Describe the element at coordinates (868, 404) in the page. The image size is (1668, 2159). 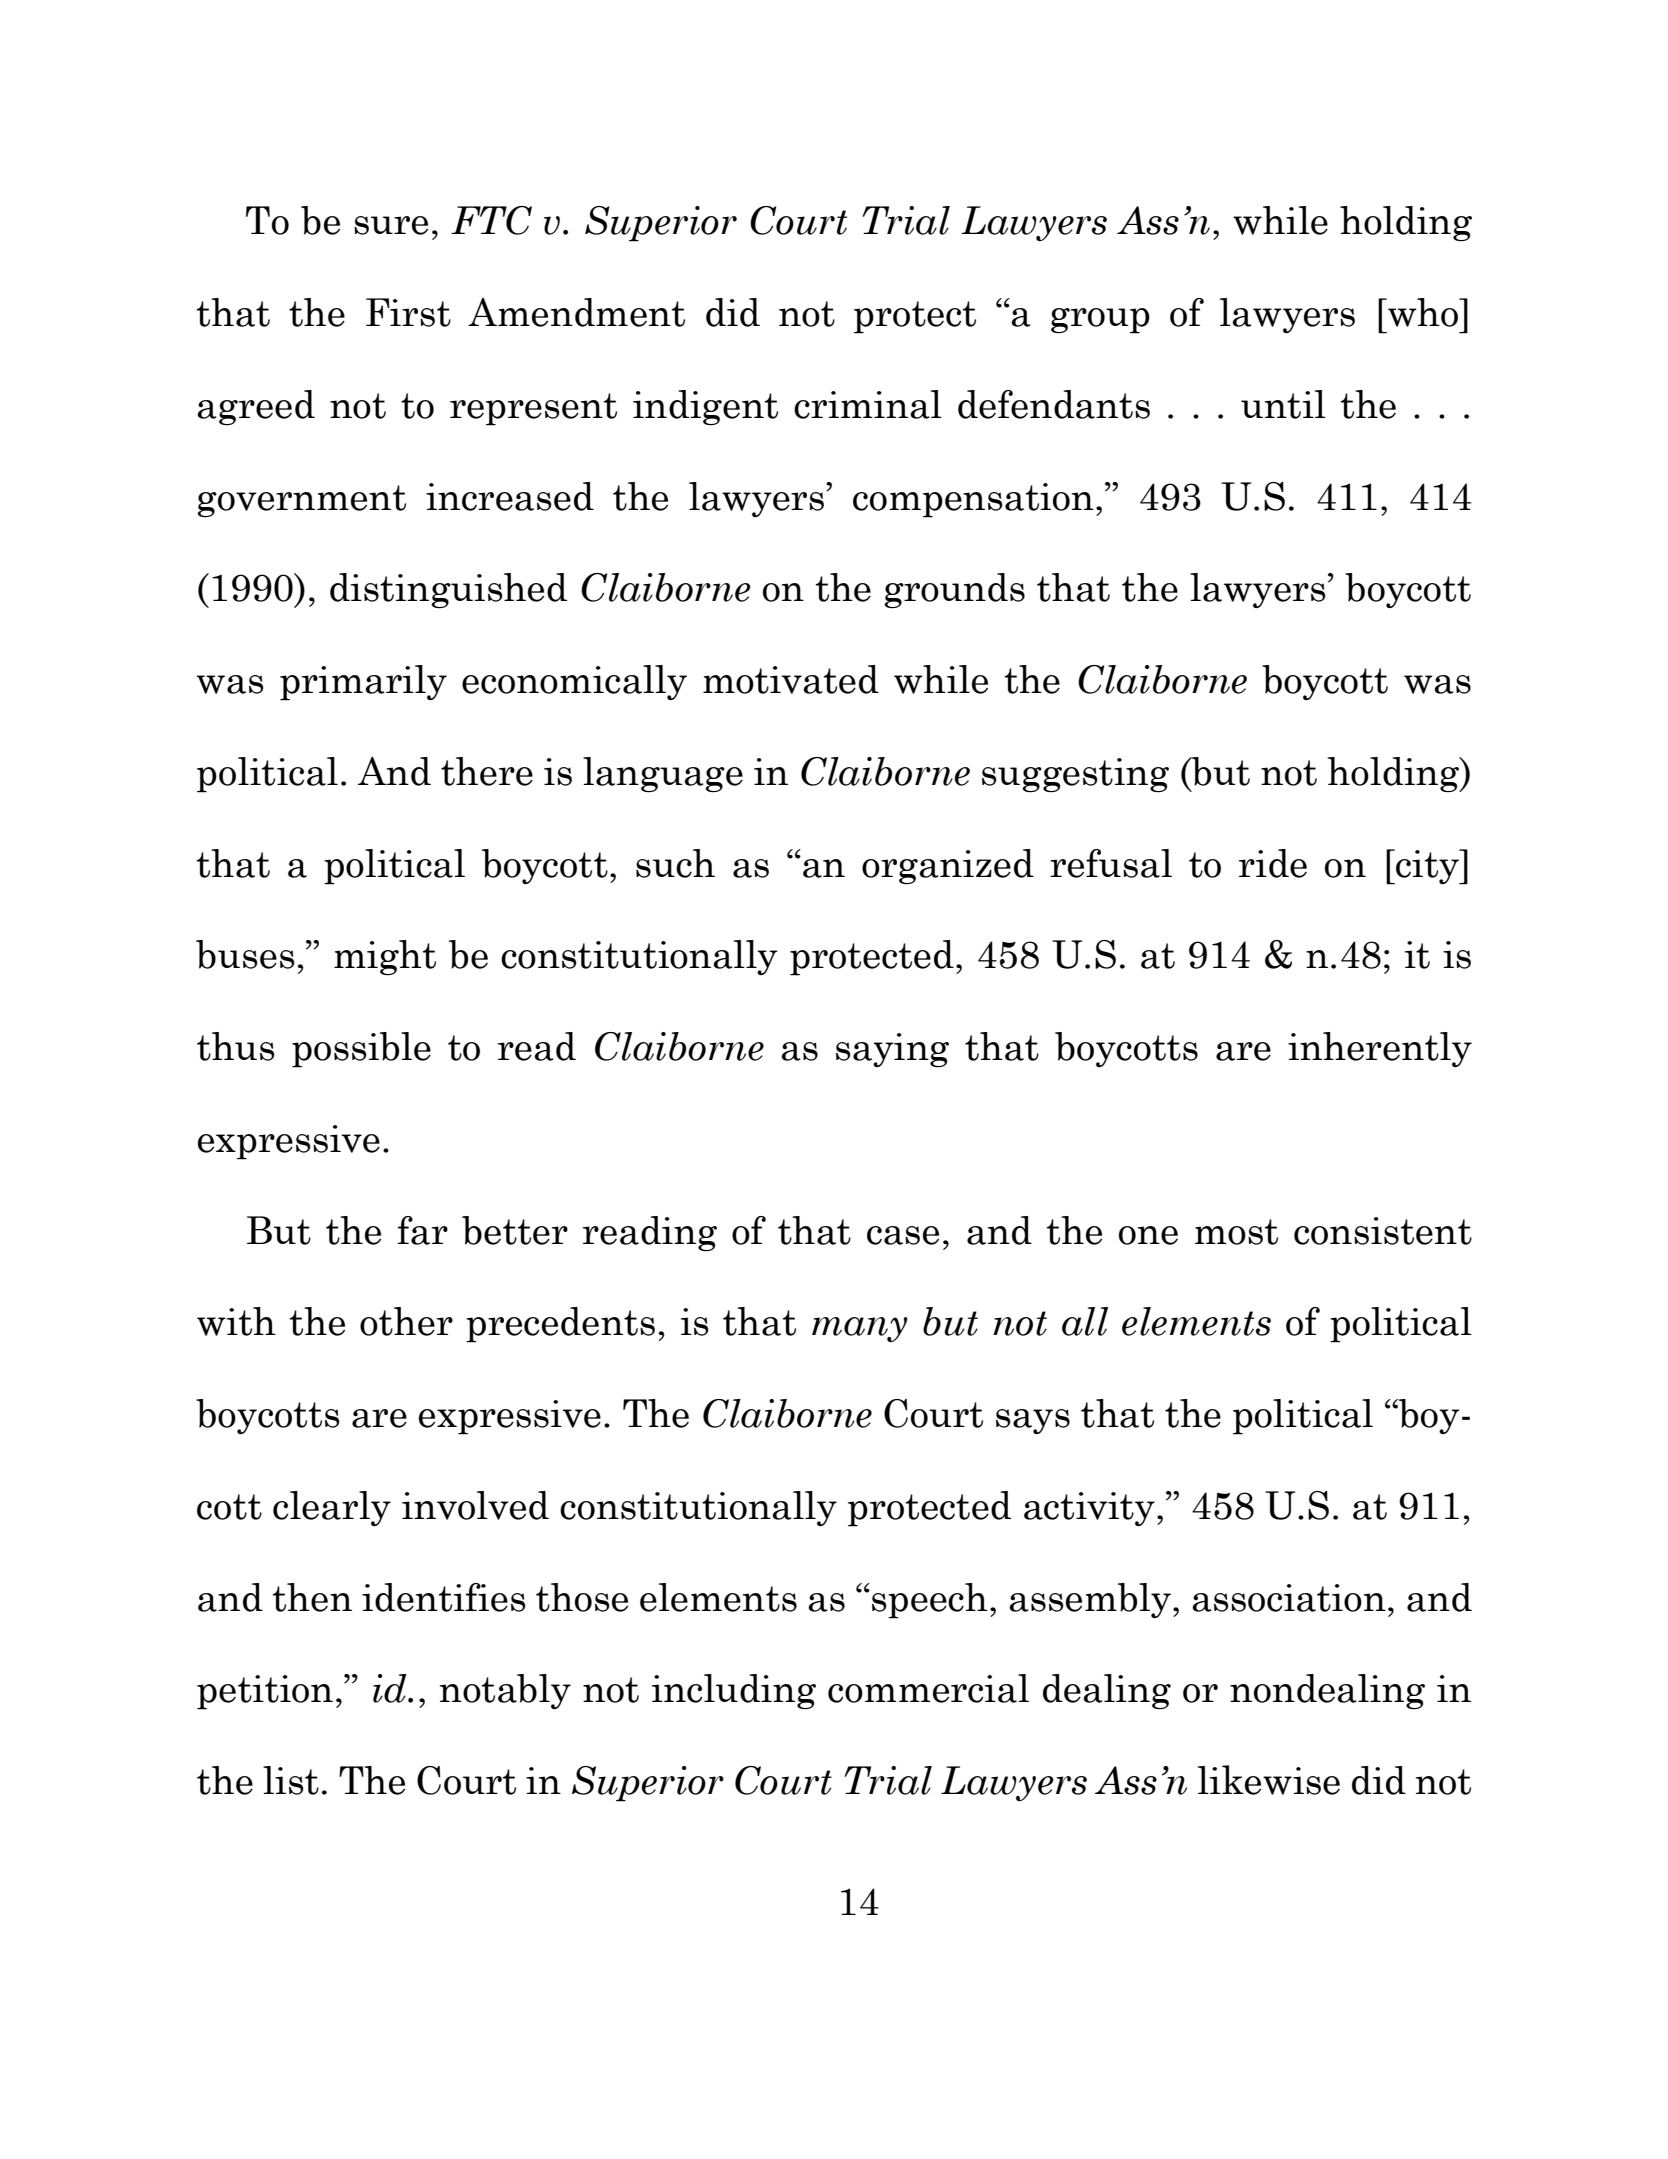
I see `criminal` at that location.
